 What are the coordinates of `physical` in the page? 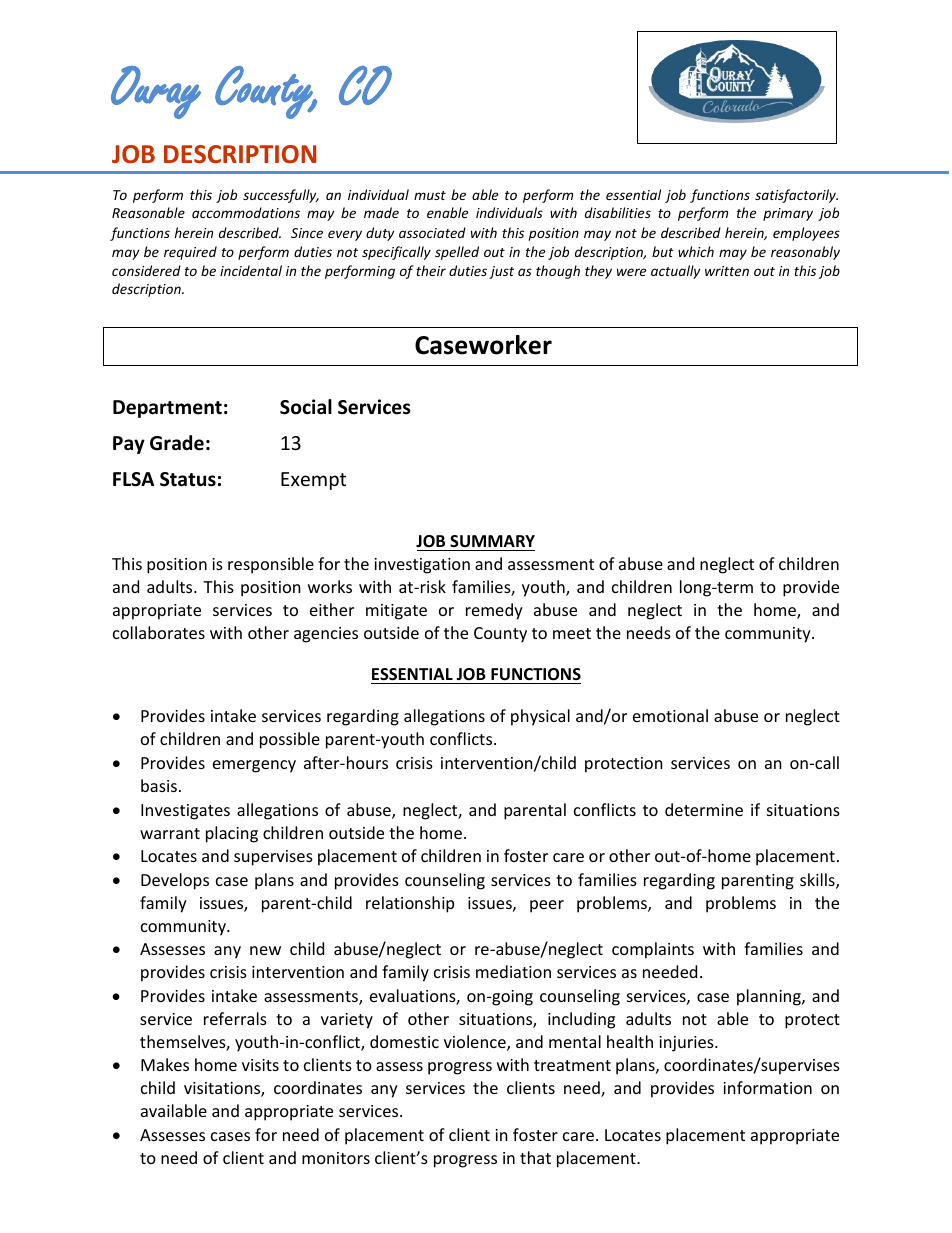 It's located at (540, 717).
